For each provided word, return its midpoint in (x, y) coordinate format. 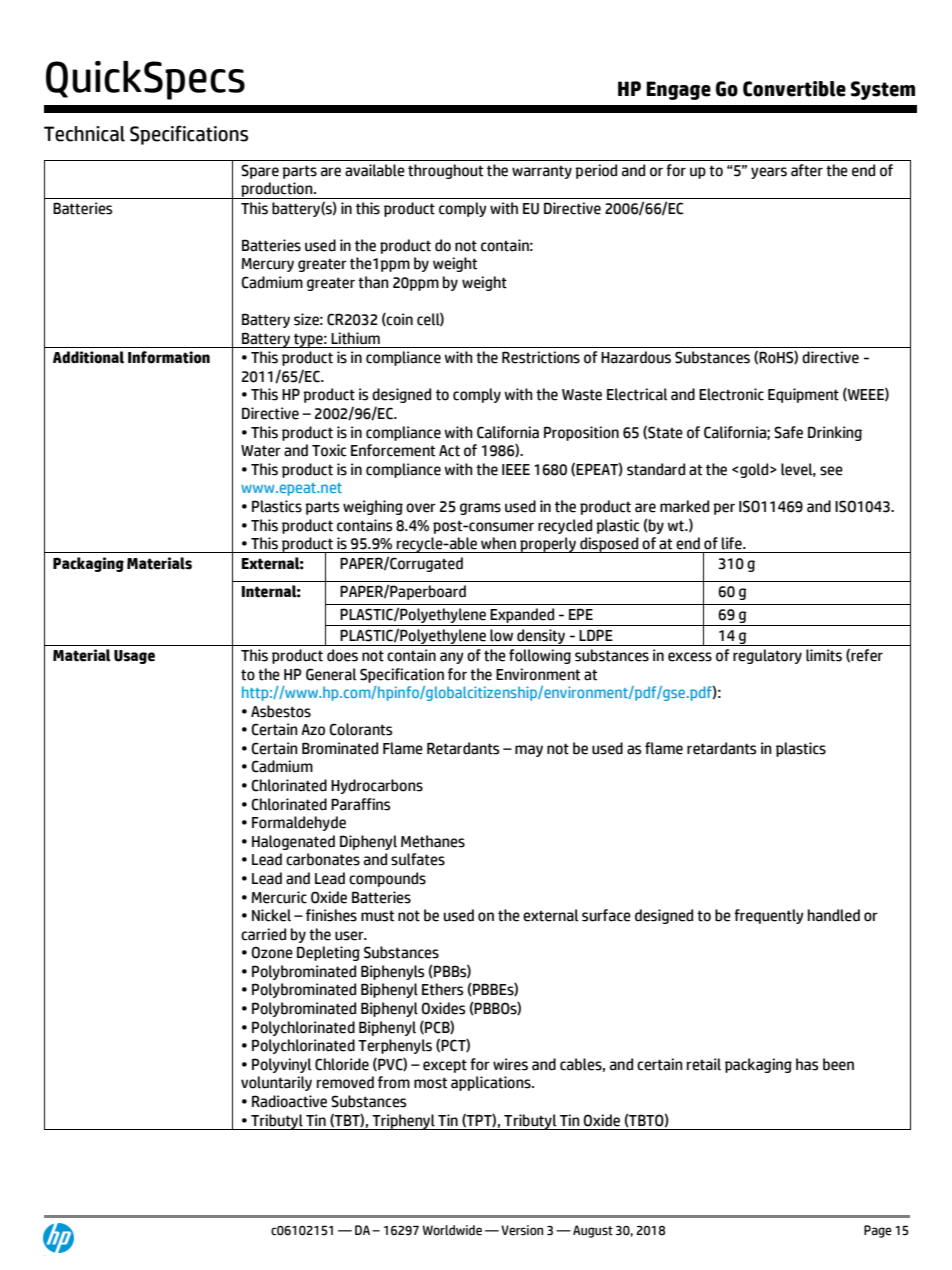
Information (169, 357)
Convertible (794, 89)
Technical (84, 134)
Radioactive (289, 1101)
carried (263, 934)
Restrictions (541, 357)
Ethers (442, 989)
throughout (445, 171)
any (452, 658)
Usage (134, 657)
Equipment (803, 395)
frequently (769, 916)
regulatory (767, 656)
